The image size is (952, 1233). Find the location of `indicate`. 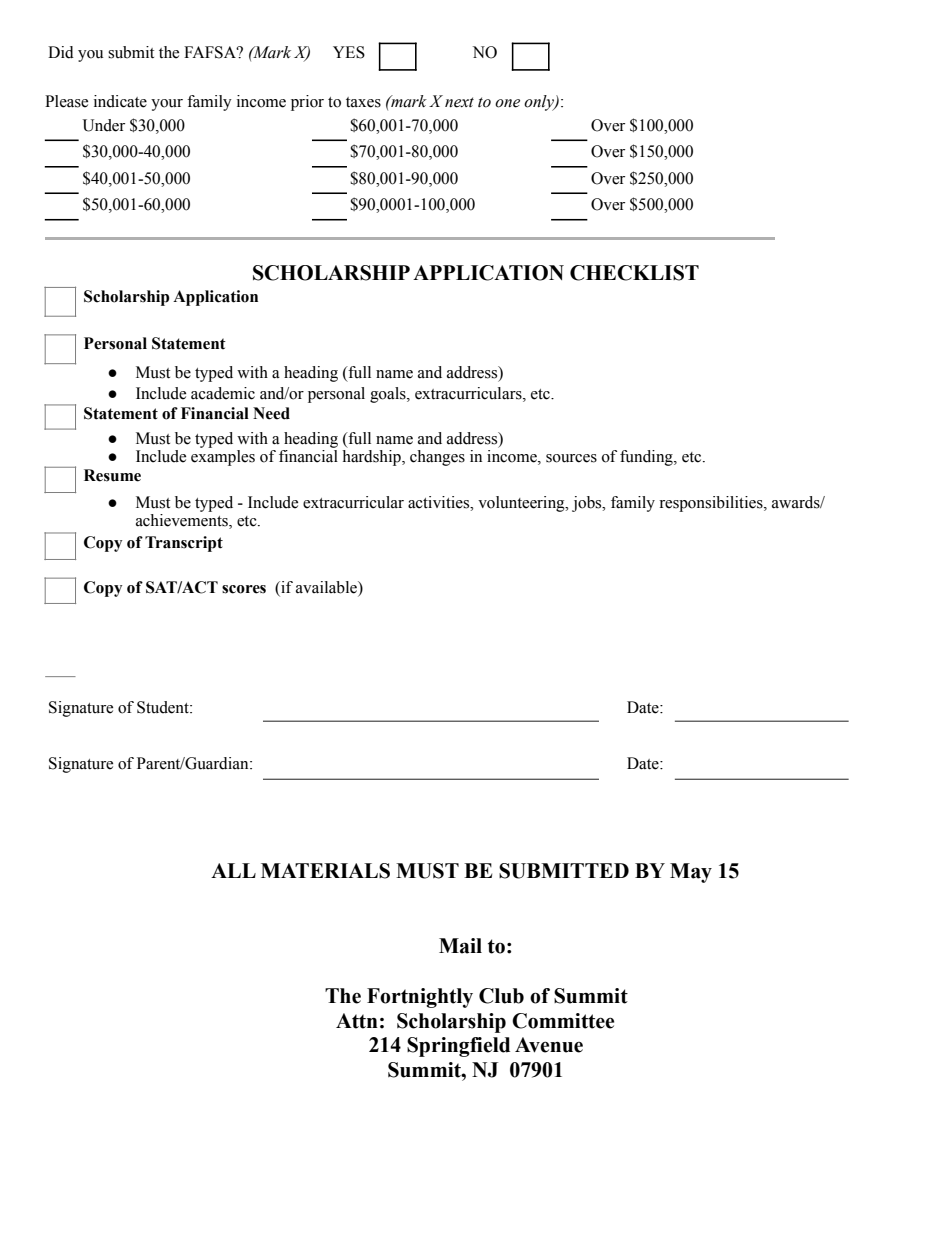

indicate is located at coordinates (120, 101).
